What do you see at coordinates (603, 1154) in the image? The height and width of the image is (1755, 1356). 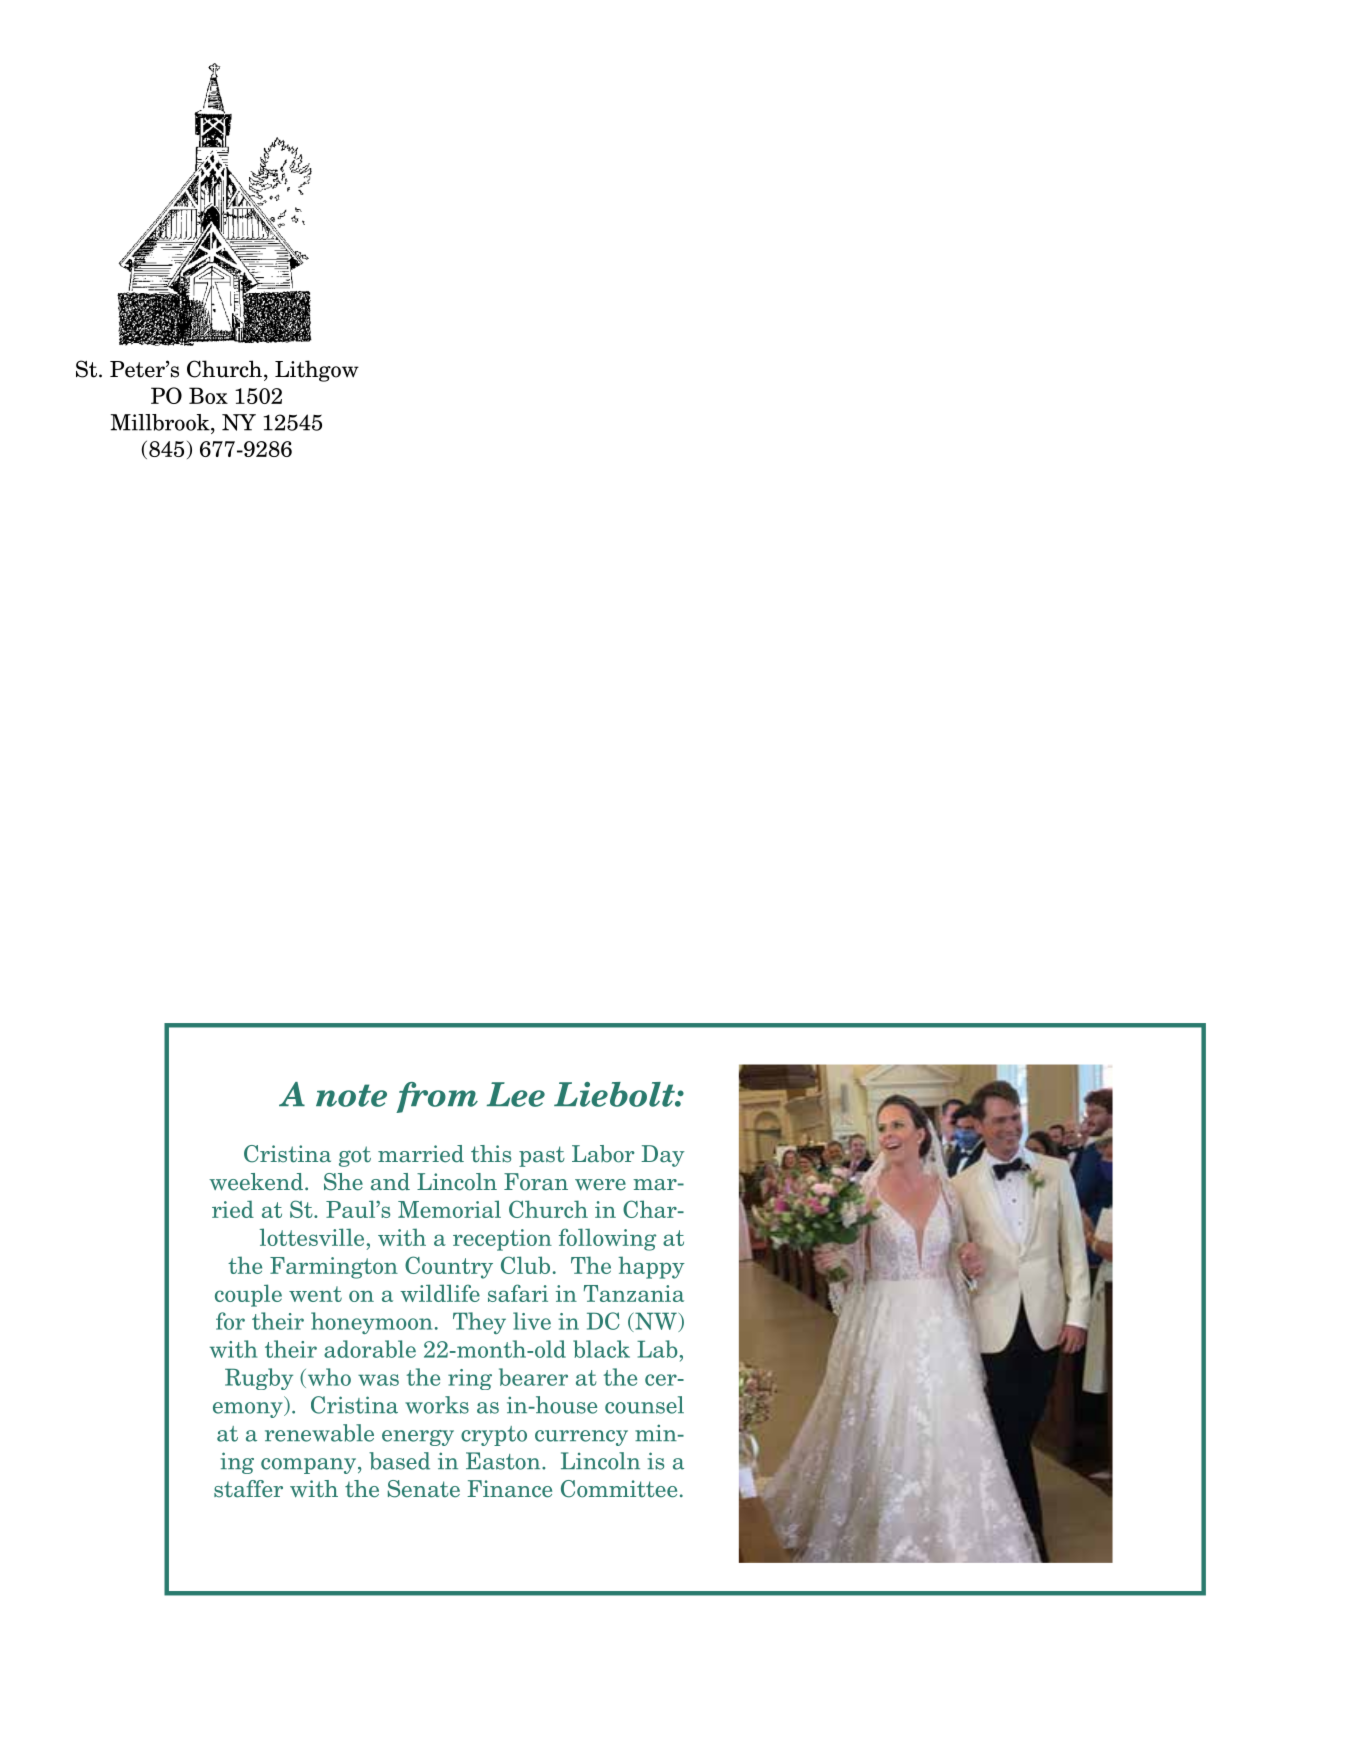 I see `Labor` at bounding box center [603, 1154].
